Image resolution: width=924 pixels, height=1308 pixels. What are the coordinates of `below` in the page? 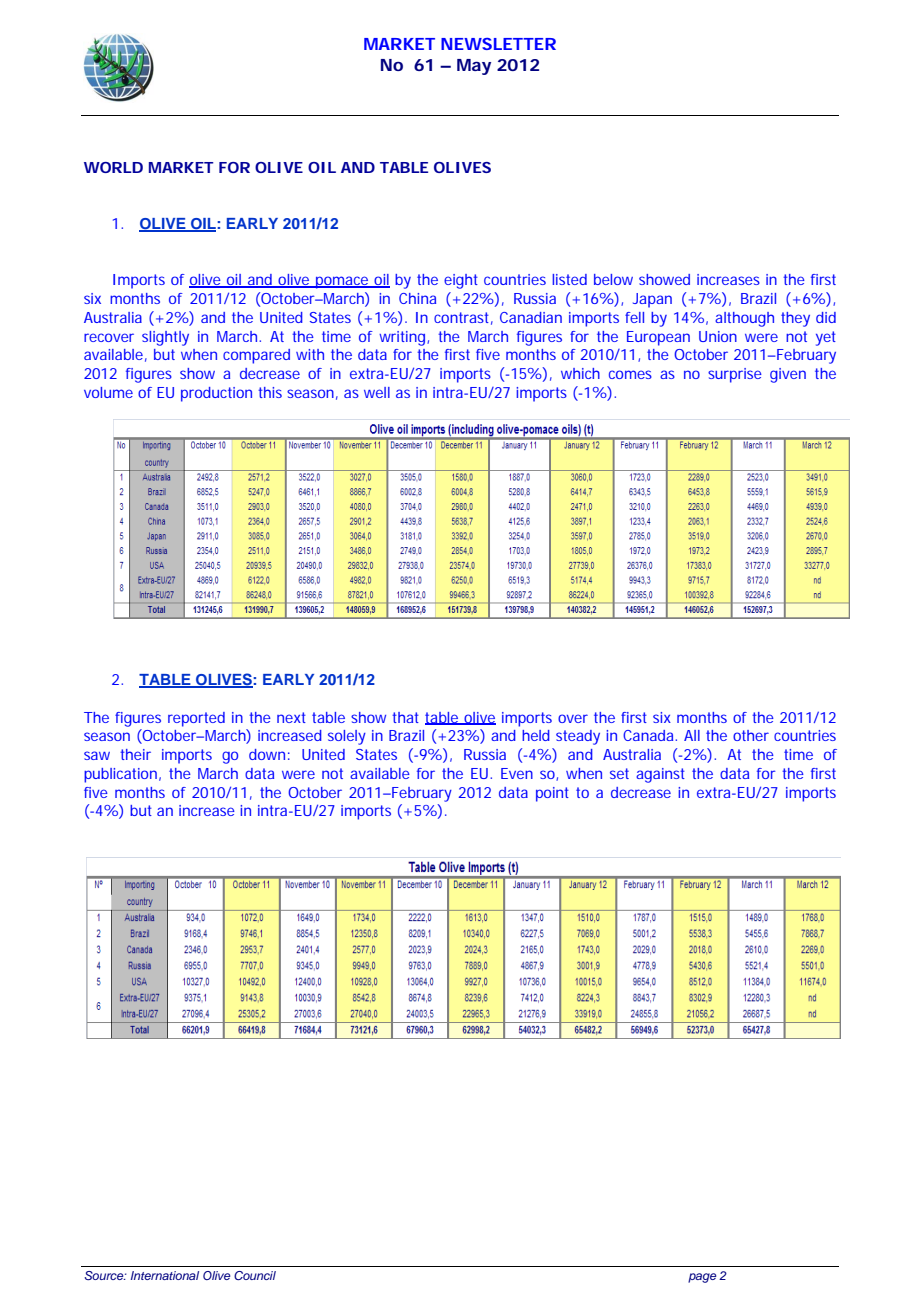 It's located at (613, 279).
